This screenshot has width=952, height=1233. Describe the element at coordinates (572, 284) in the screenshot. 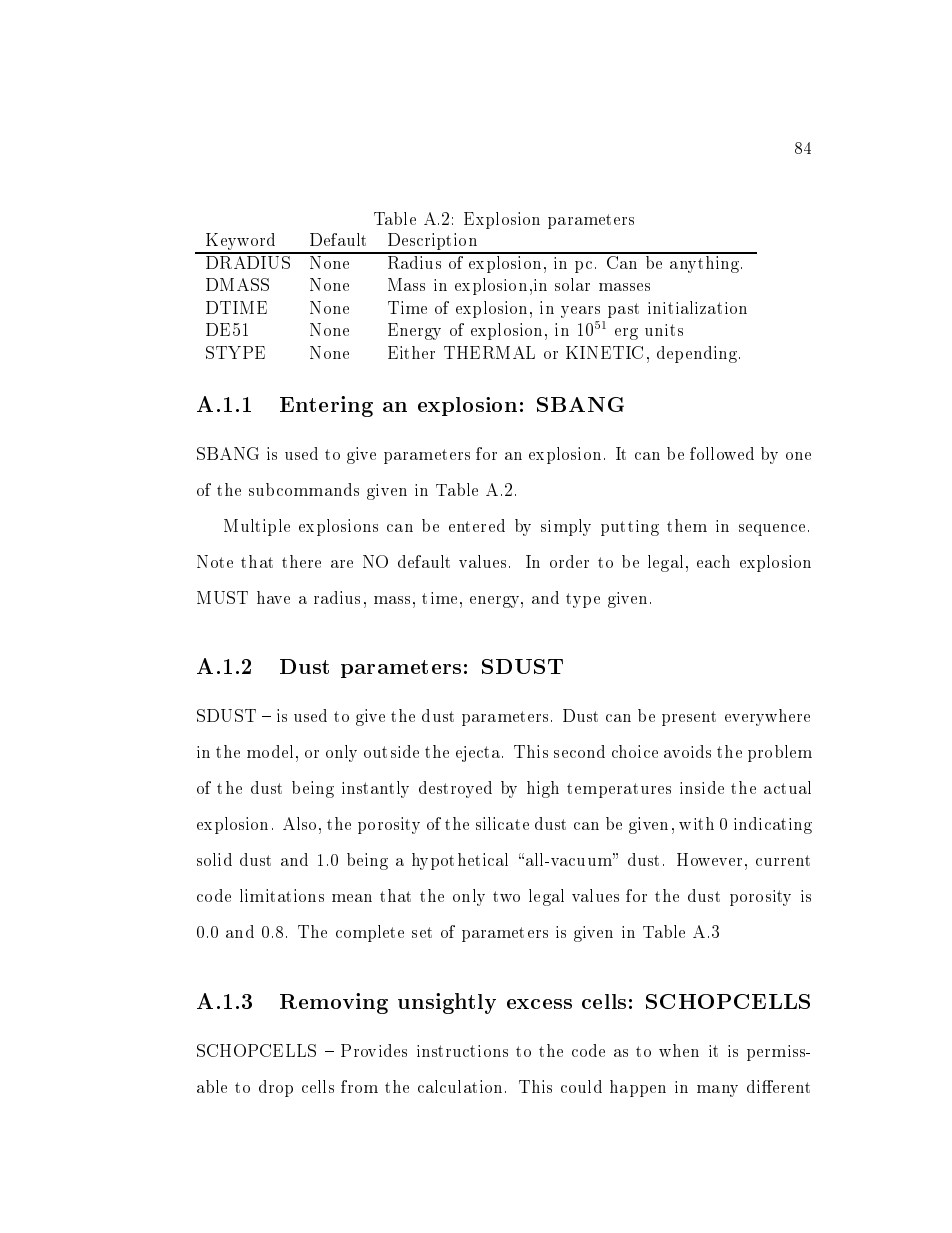

I see `solar` at that location.
